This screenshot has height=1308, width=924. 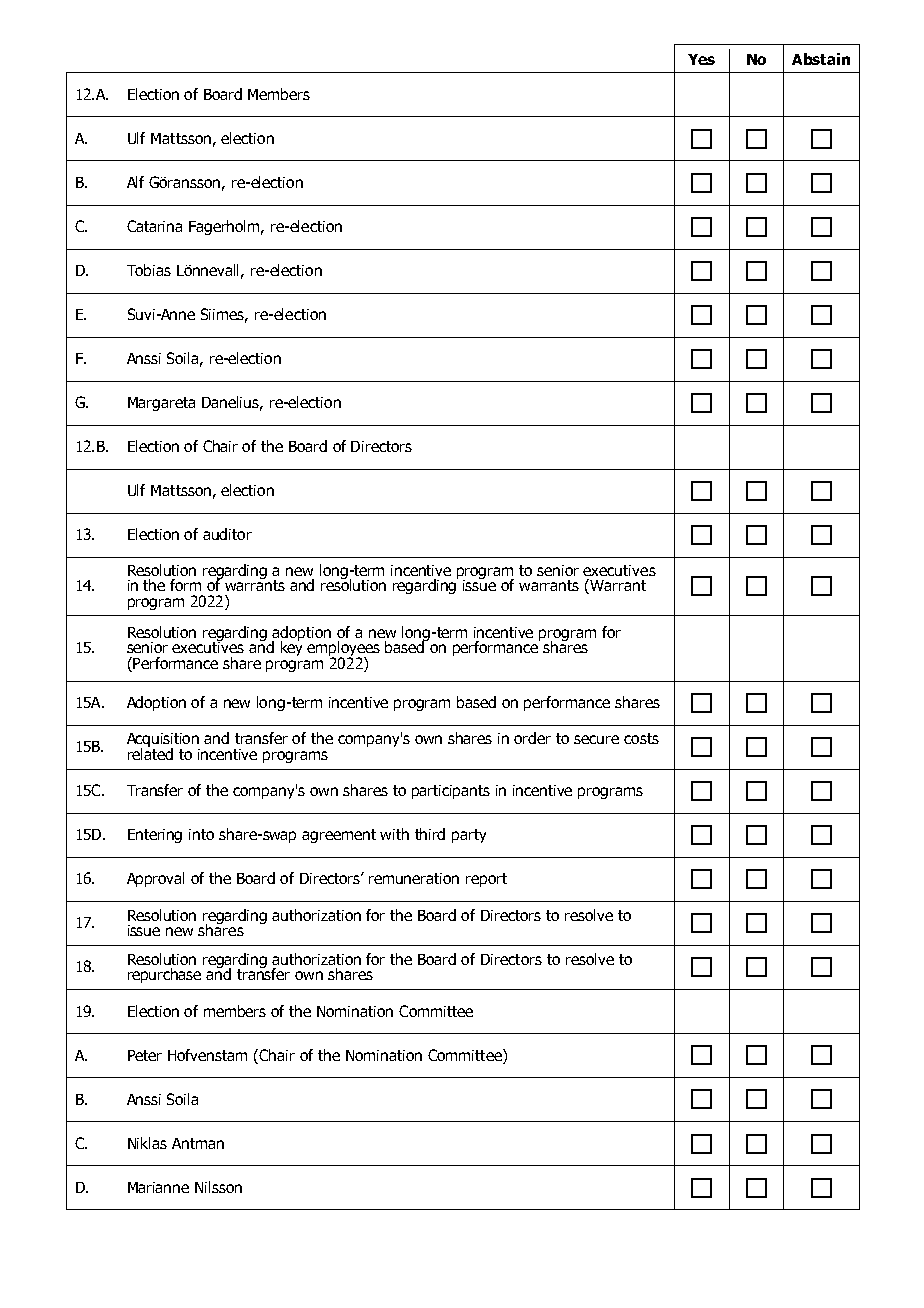 What do you see at coordinates (641, 738) in the screenshot?
I see `costs` at bounding box center [641, 738].
